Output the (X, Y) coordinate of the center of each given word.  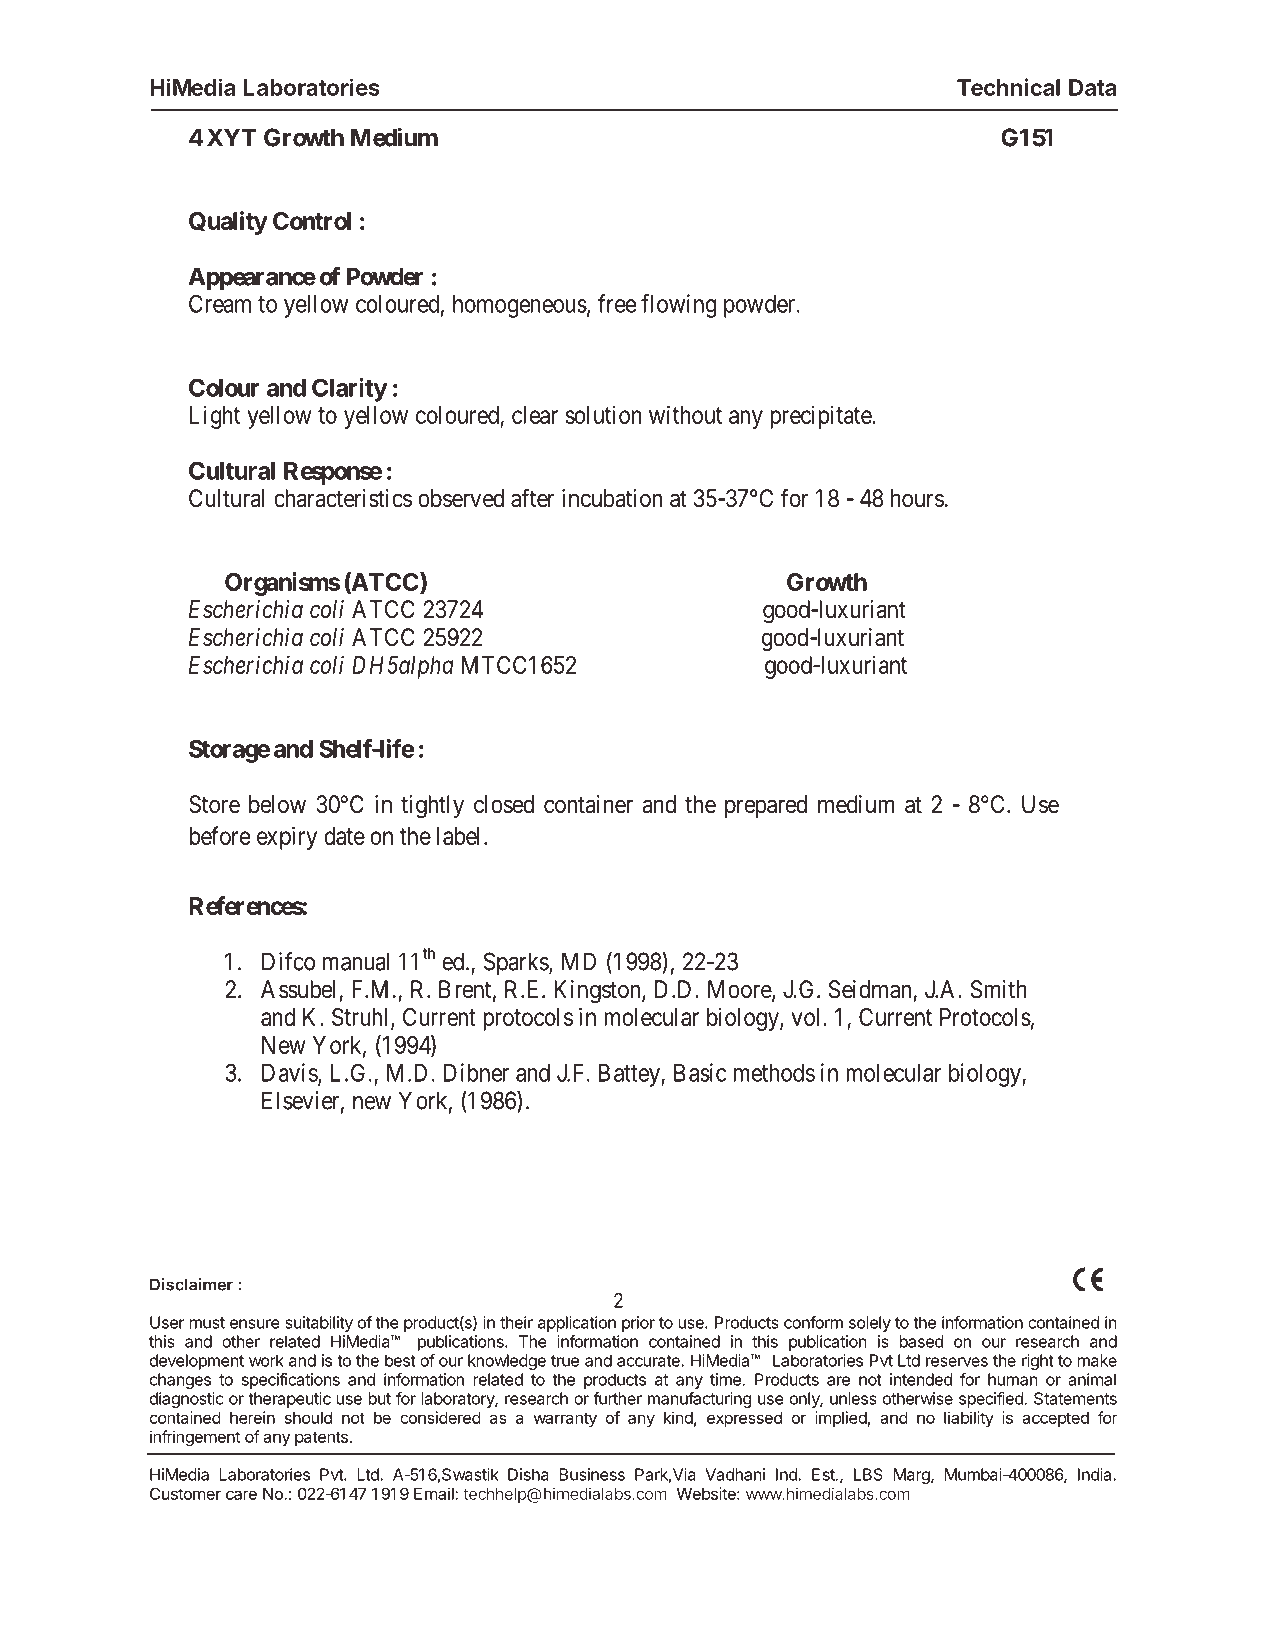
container (588, 804)
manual (356, 961)
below (277, 804)
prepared (766, 806)
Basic (700, 1072)
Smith (999, 989)
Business (592, 1474)
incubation (612, 498)
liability (969, 1419)
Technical (1008, 87)
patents (321, 1438)
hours (917, 498)
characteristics (343, 498)
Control (312, 221)
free (617, 303)
